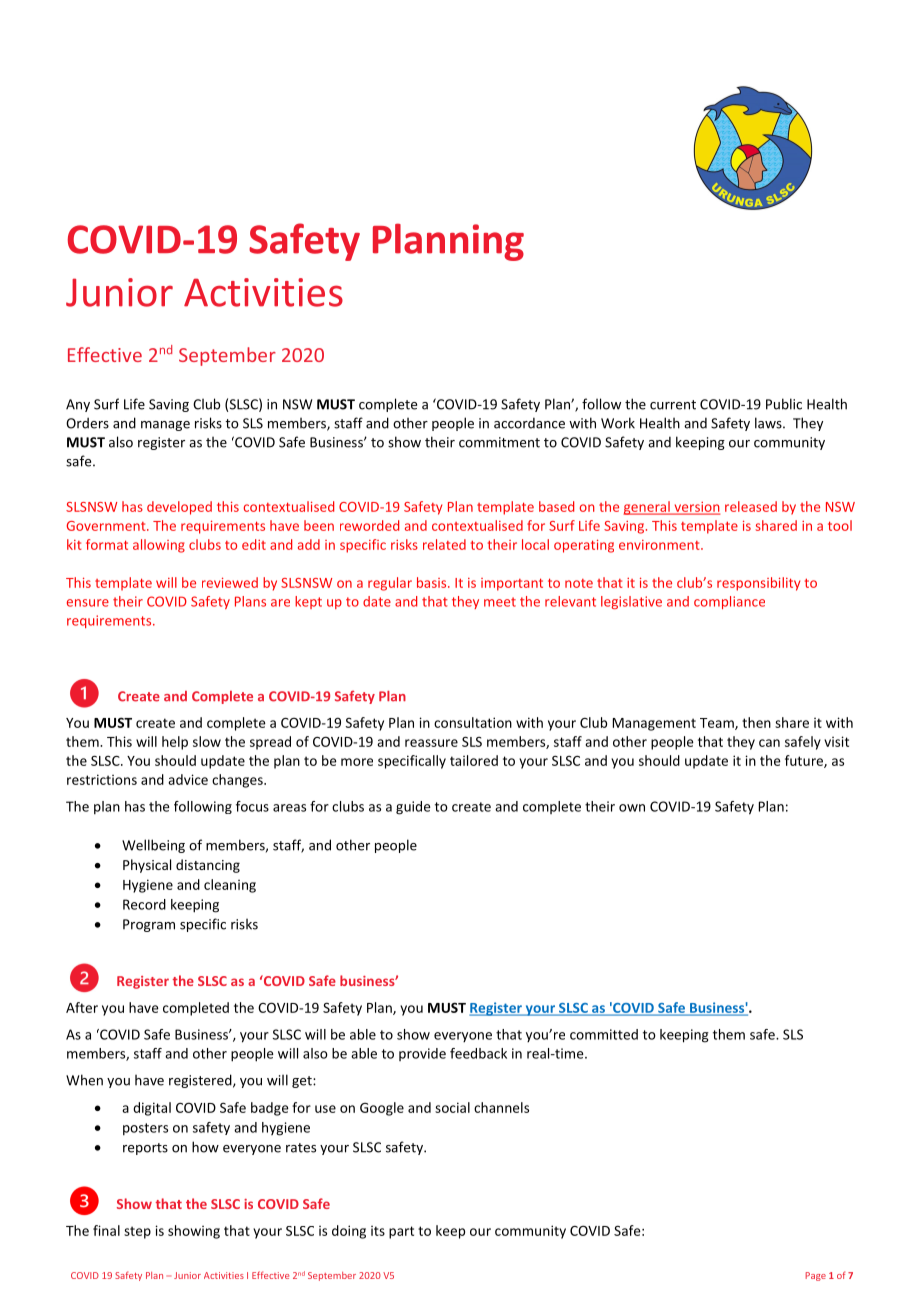  Describe the element at coordinates (401, 1232) in the document. I see `part` at that location.
